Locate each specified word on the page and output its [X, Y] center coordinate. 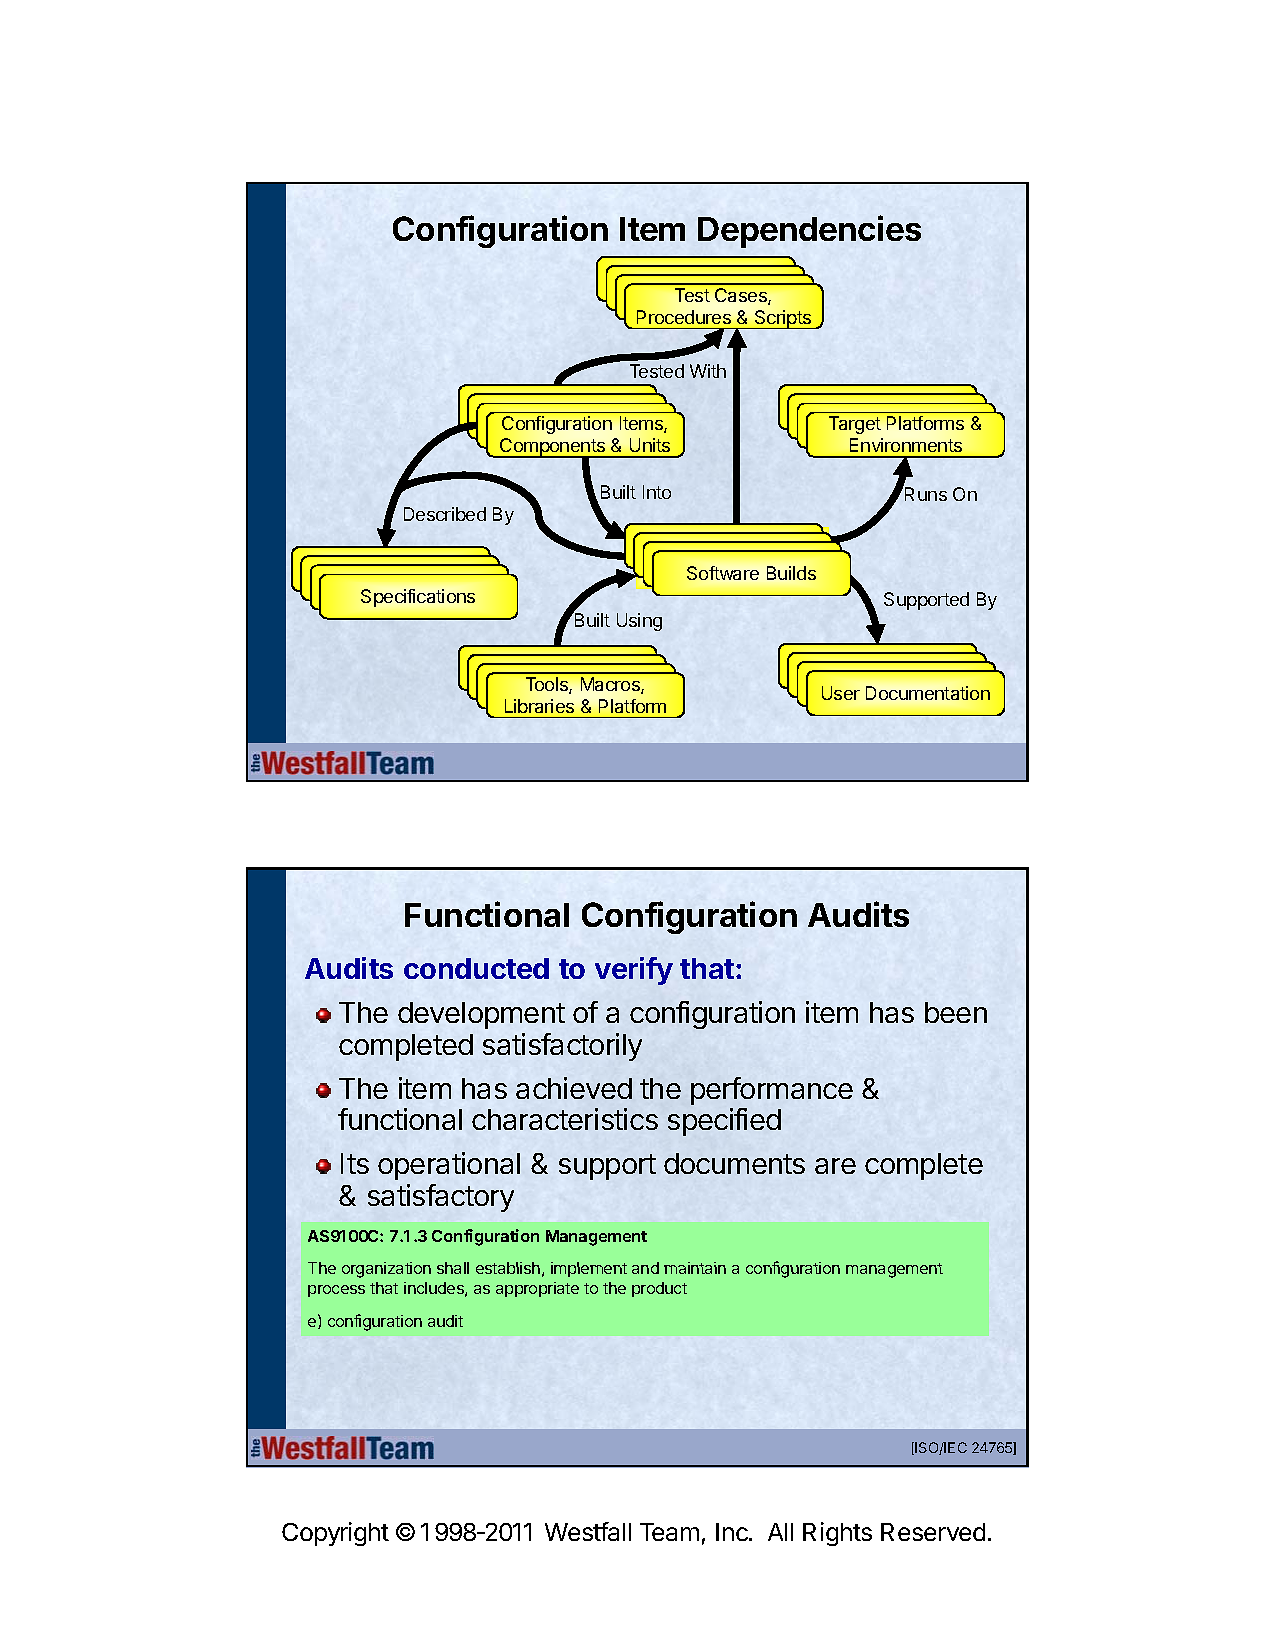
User [841, 693]
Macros [611, 685]
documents [734, 1163]
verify [634, 971]
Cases [742, 296]
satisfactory [441, 1198]
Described [445, 514]
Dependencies [809, 231]
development [481, 1015]
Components [552, 448]
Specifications [418, 598]
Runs [926, 494]
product [659, 1289]
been [956, 1012]
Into [657, 492]
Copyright [335, 1534]
